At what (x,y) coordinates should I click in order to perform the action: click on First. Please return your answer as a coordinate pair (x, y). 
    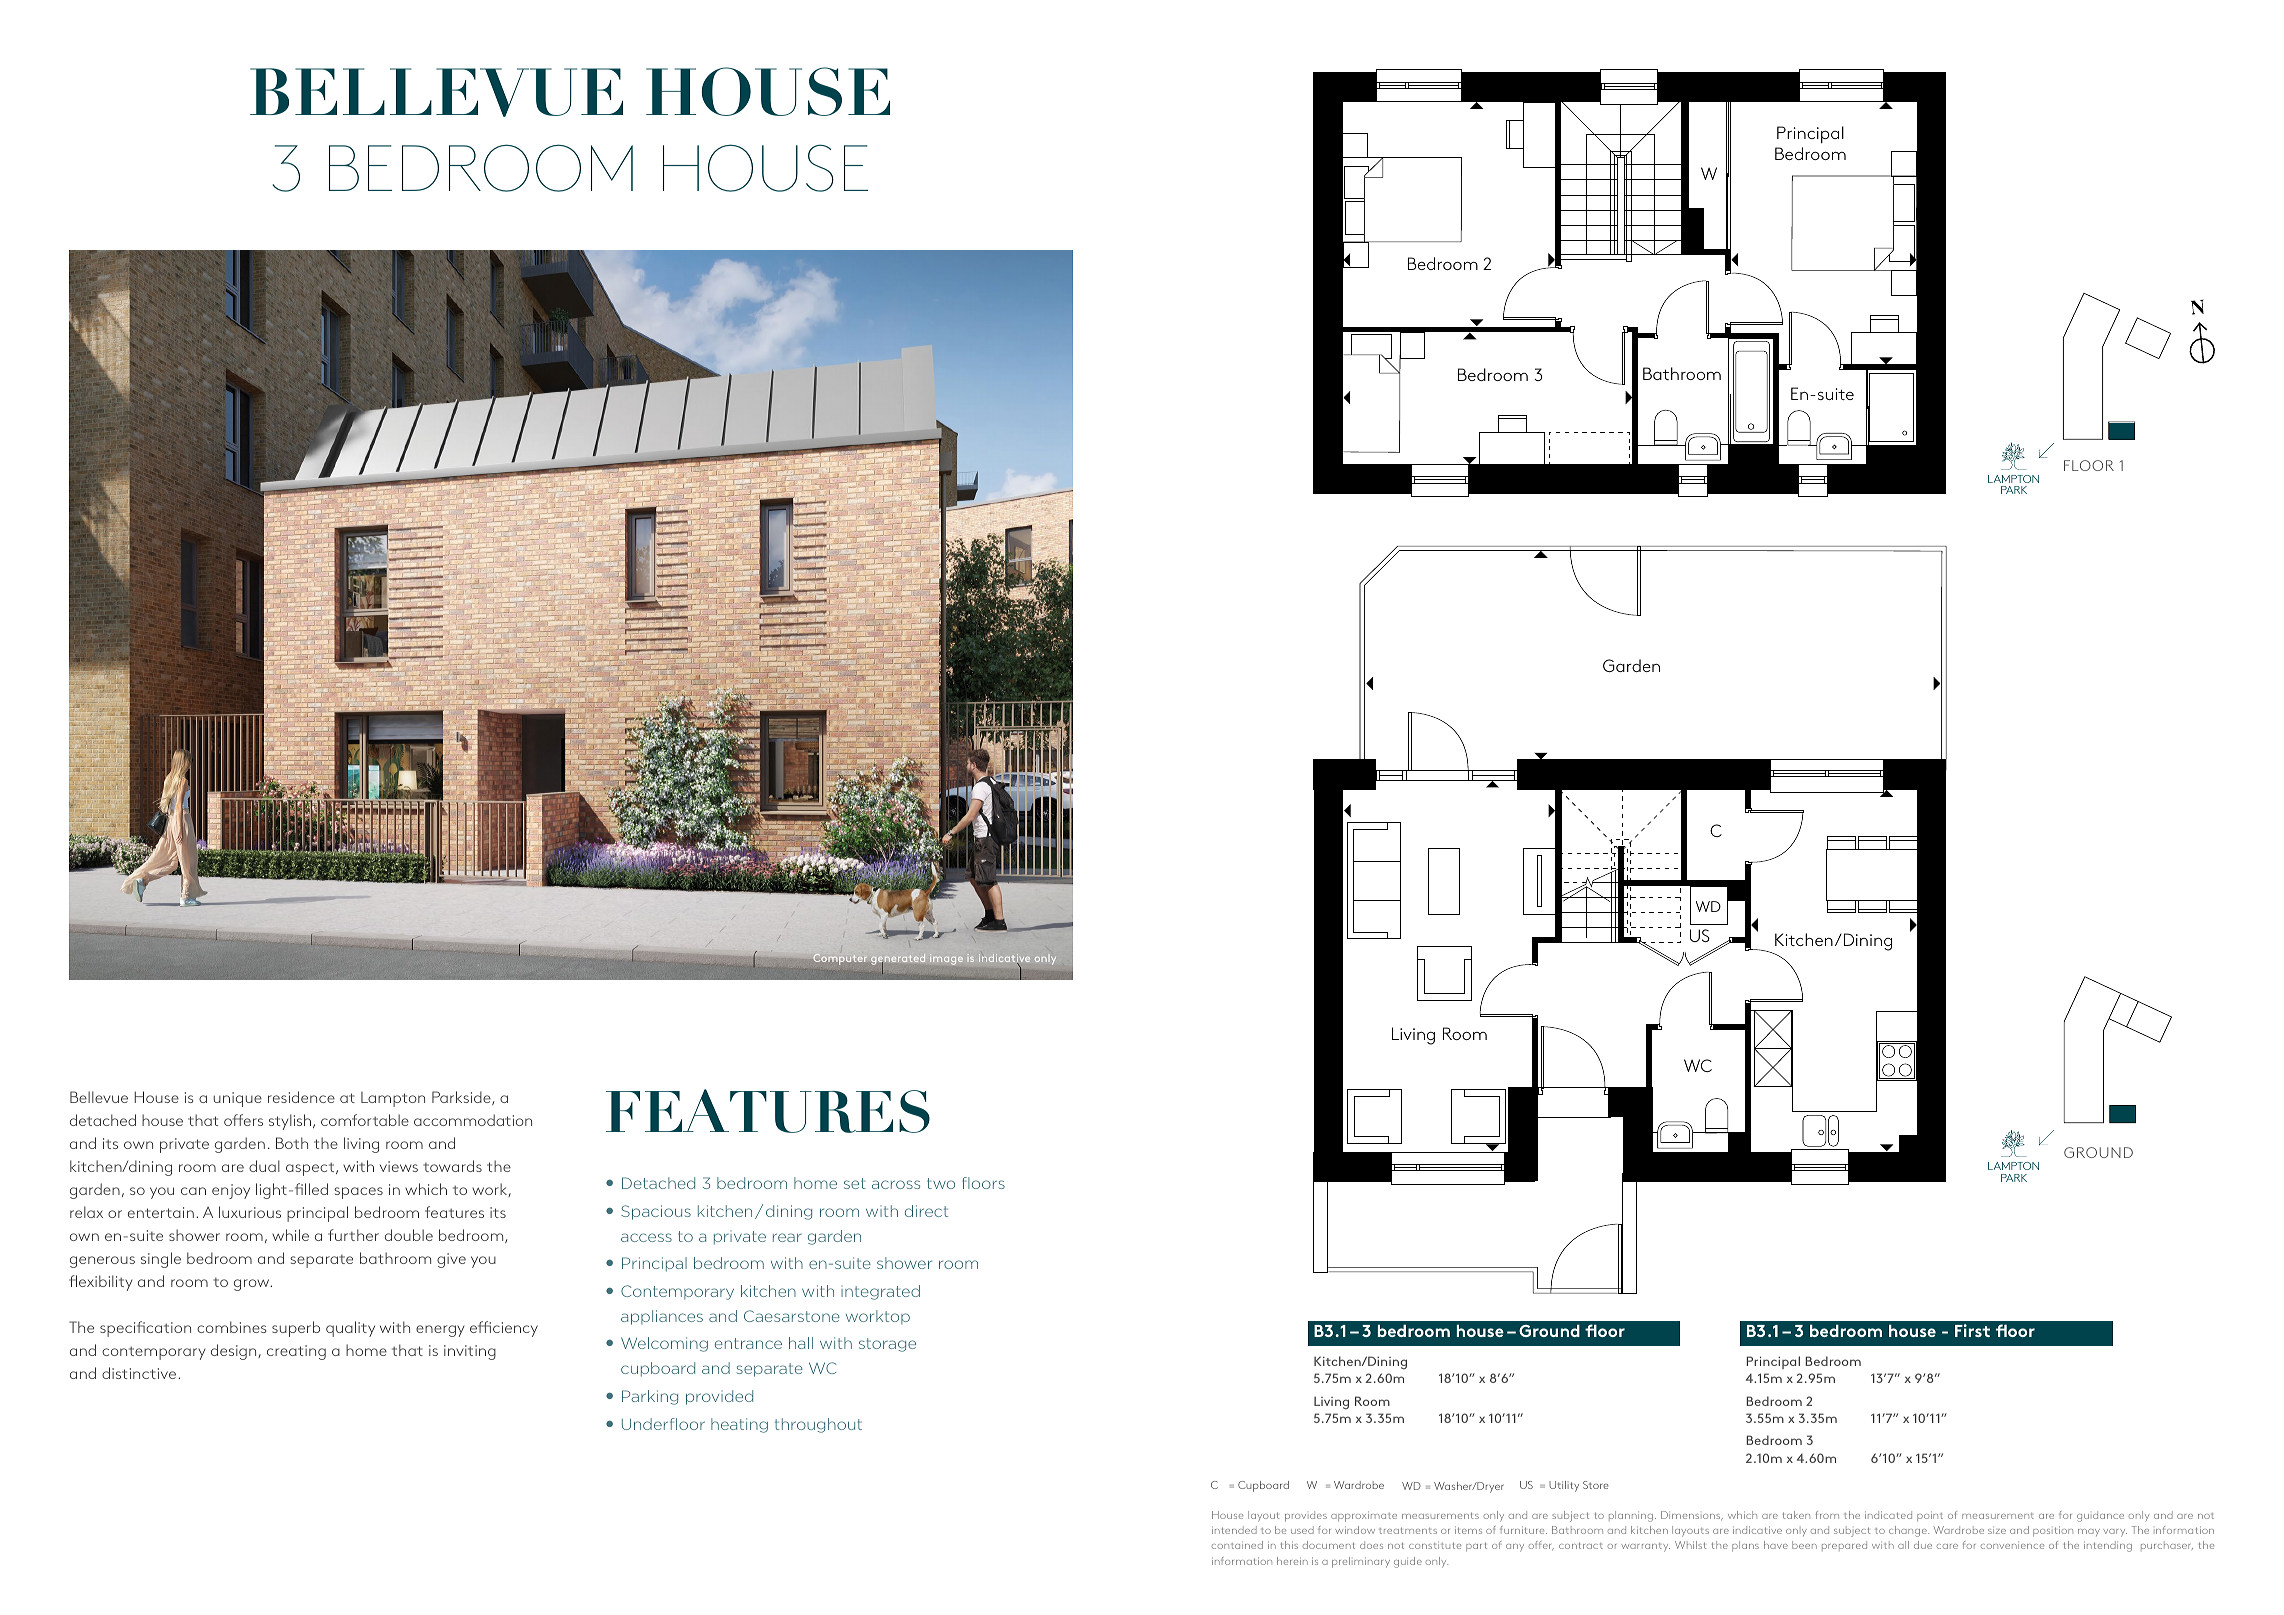
    Looking at the image, I should click on (1972, 1330).
